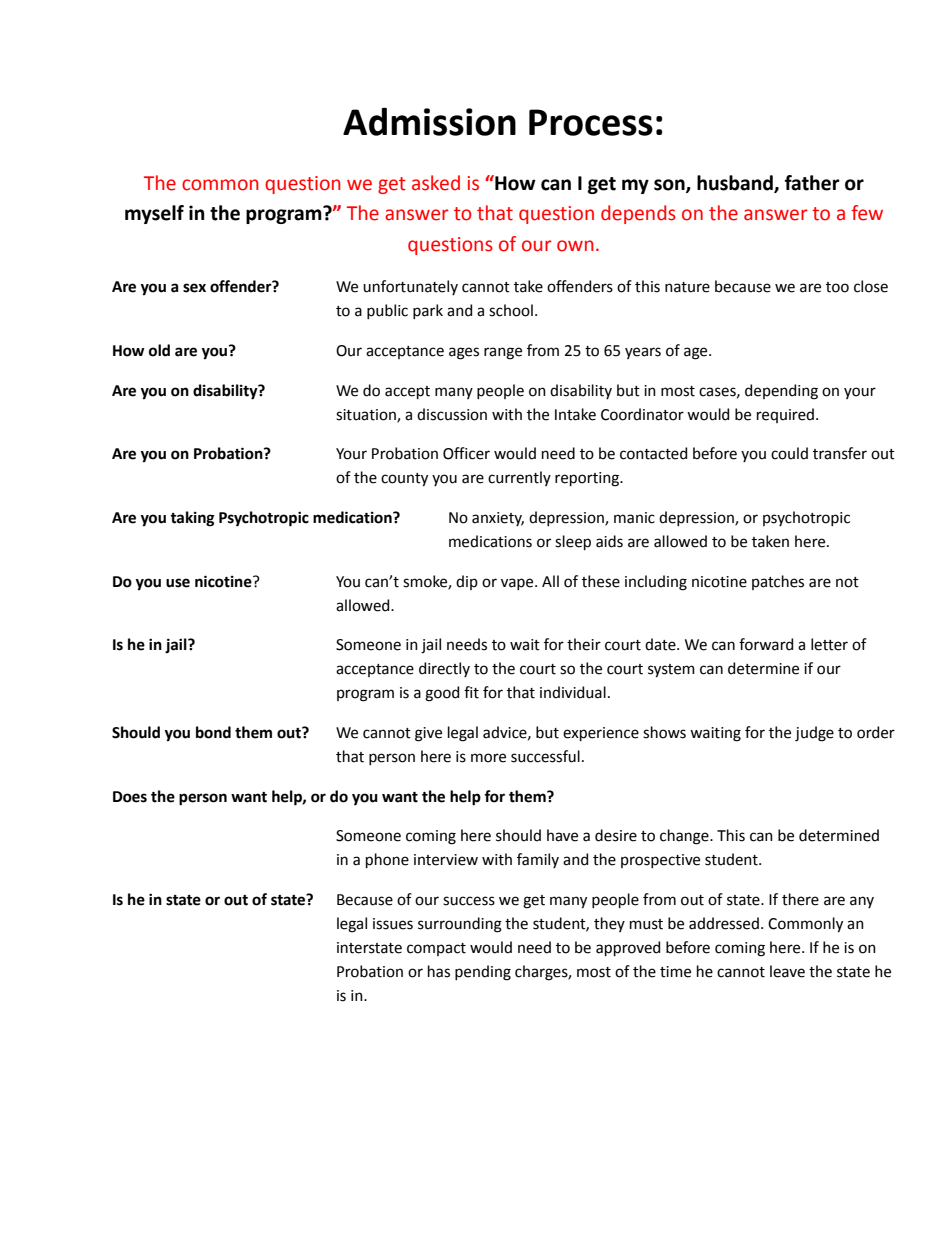 The height and width of the image is (1233, 952). What do you see at coordinates (837, 287) in the image?
I see `too` at bounding box center [837, 287].
